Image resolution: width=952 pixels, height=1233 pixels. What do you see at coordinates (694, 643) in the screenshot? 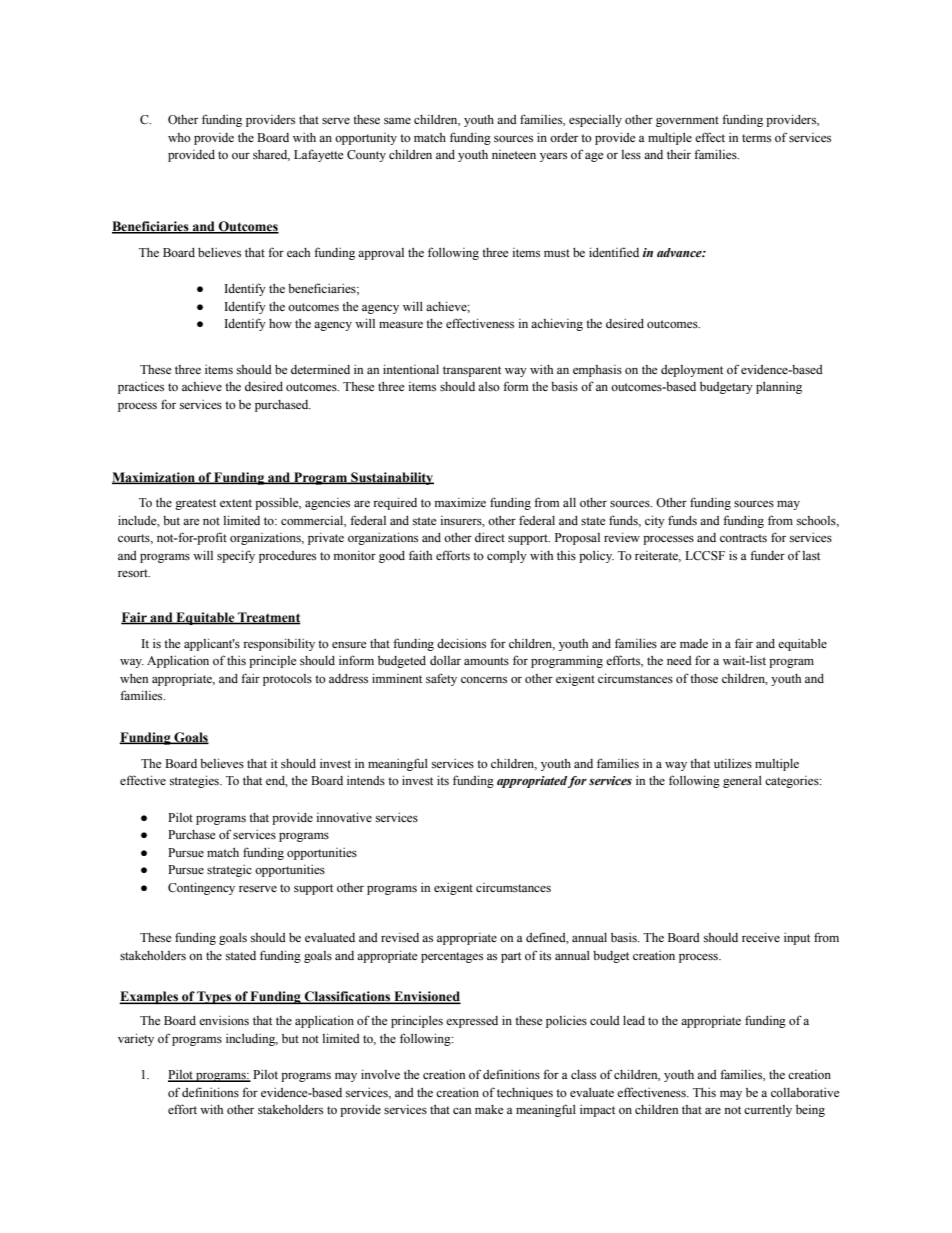
I see `made` at bounding box center [694, 643].
